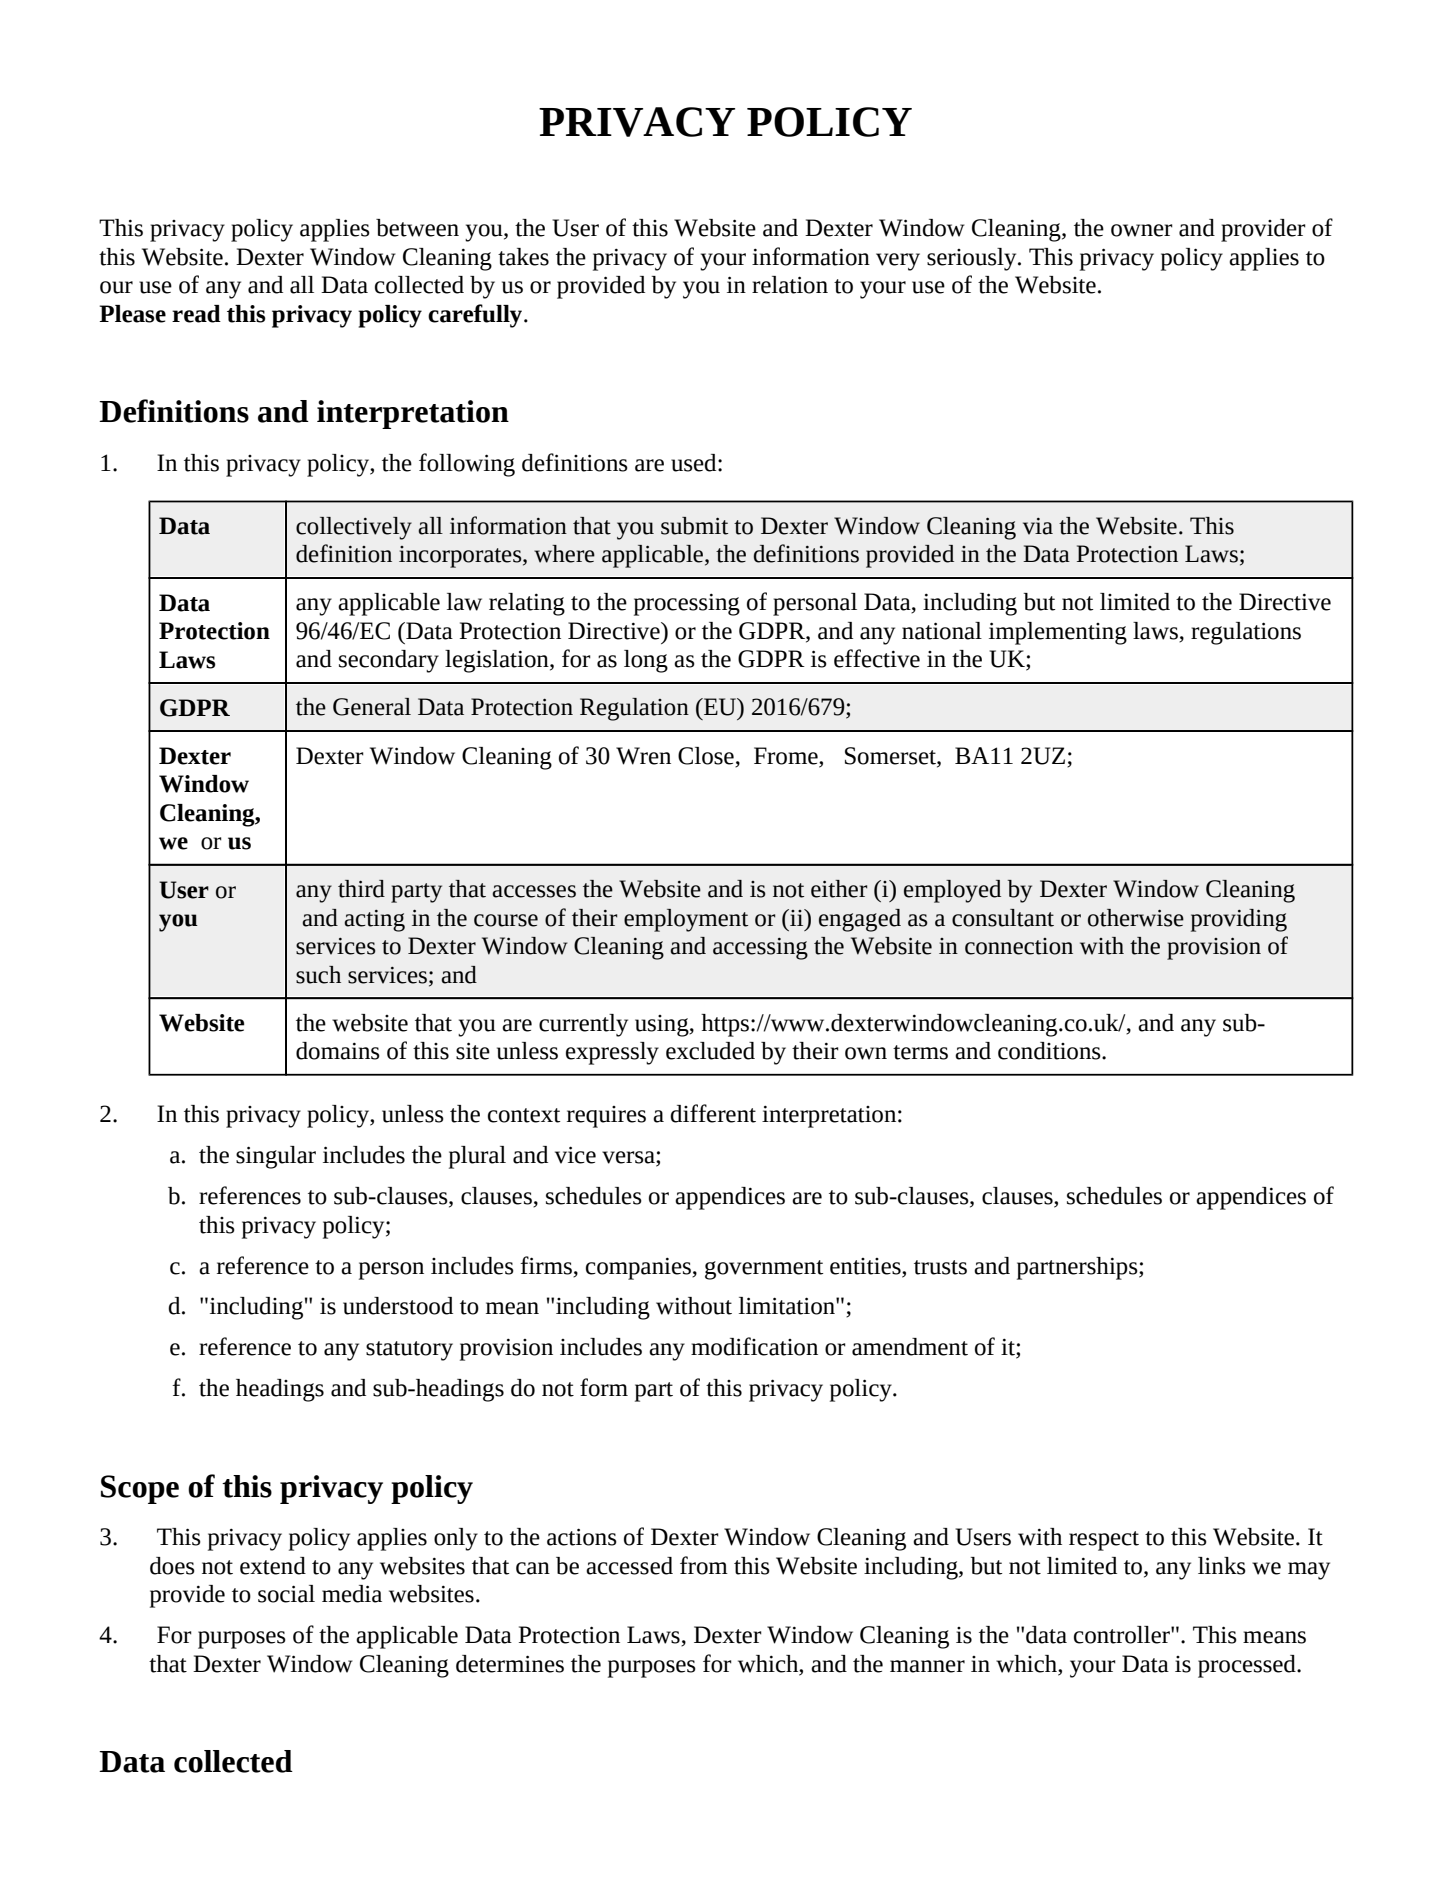 Image resolution: width=1452 pixels, height=1879 pixels. What do you see at coordinates (629, 1158) in the page?
I see `versa` at bounding box center [629, 1158].
